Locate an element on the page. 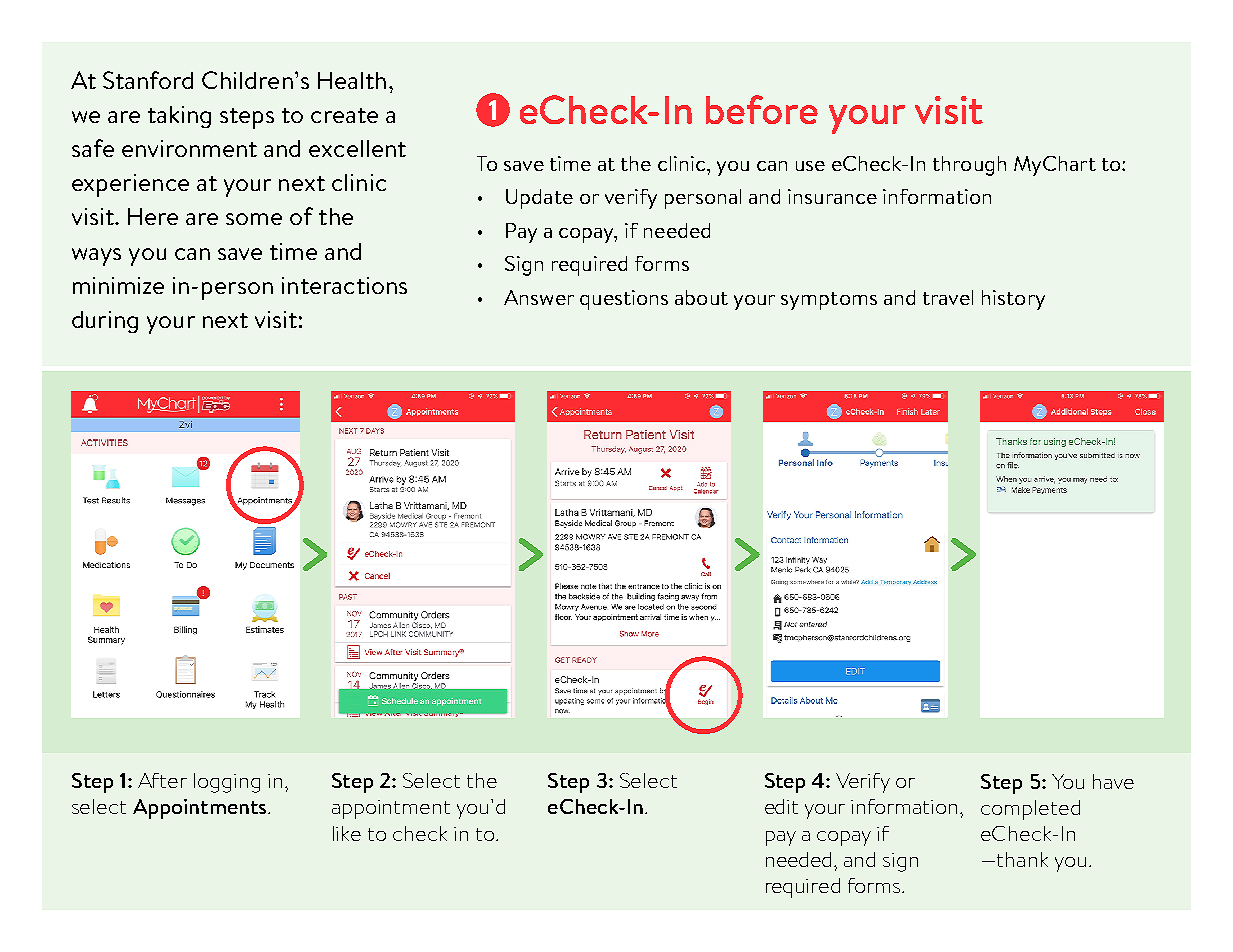  history is located at coordinates (1013, 300).
